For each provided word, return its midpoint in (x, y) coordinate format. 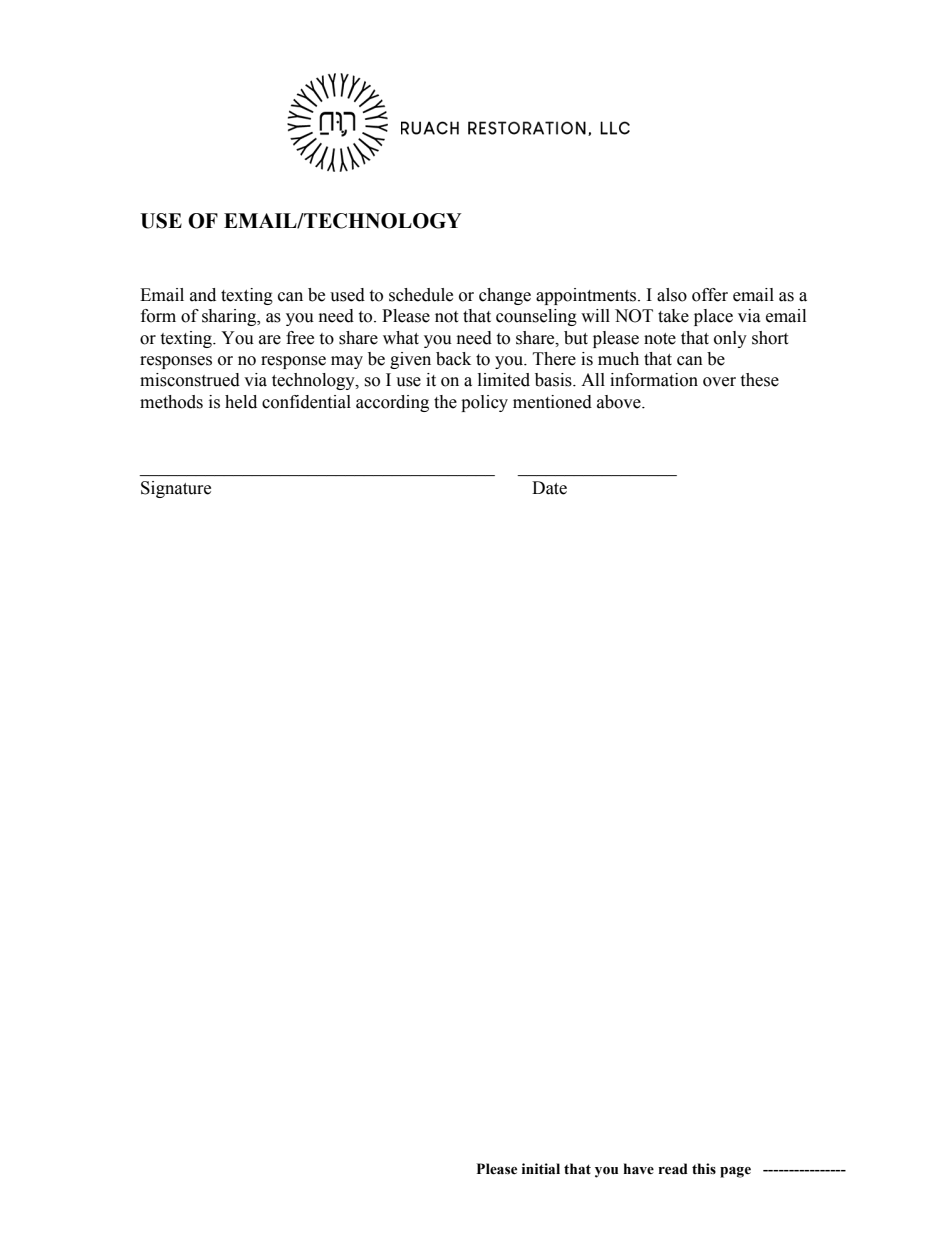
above (620, 402)
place (713, 317)
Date (549, 488)
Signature (176, 489)
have (638, 1169)
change (505, 296)
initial (541, 1169)
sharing (230, 317)
